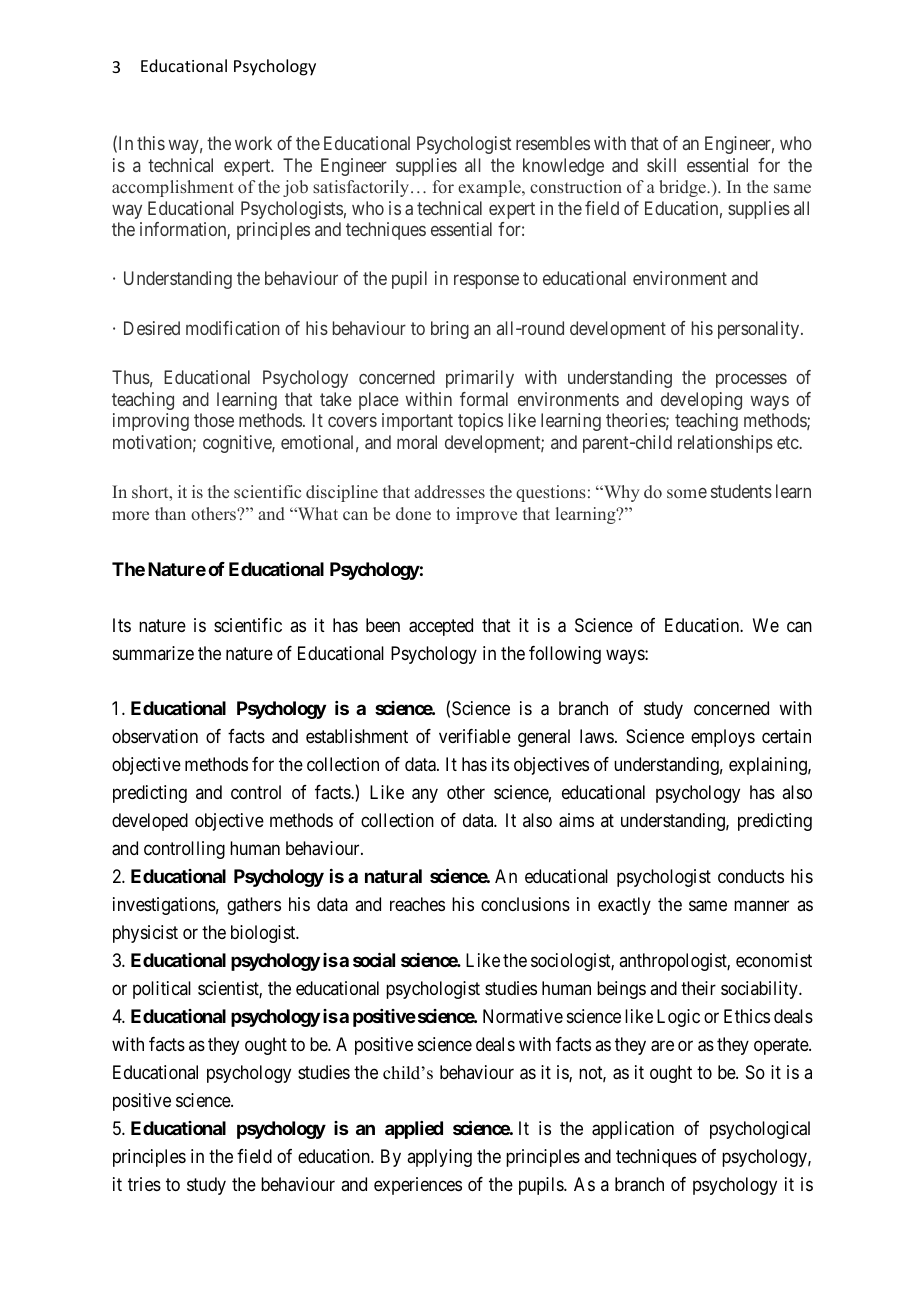  What do you see at coordinates (683, 188) in the screenshot?
I see `bridge` at bounding box center [683, 188].
